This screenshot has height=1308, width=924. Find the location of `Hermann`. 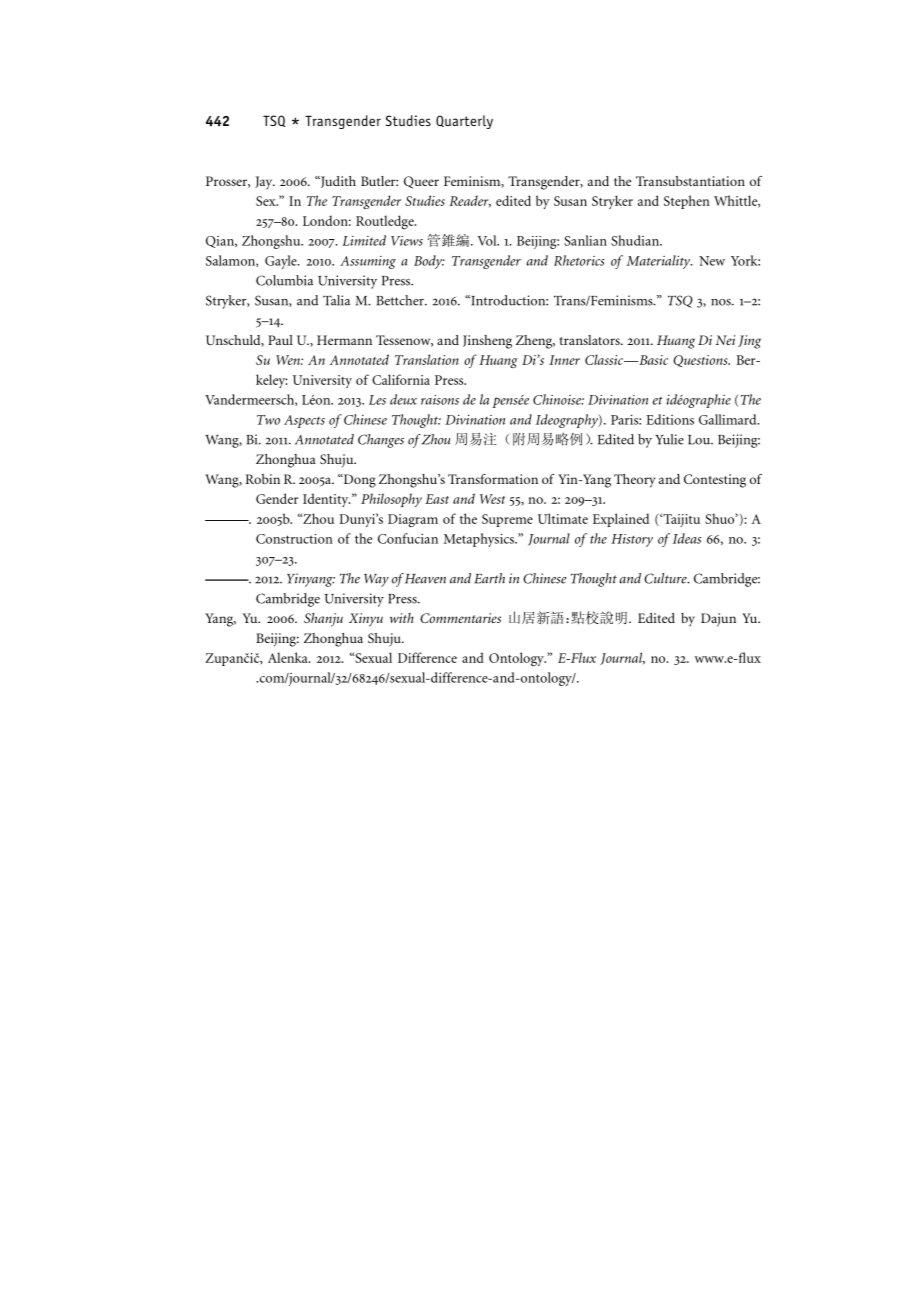

Hermann is located at coordinates (344, 340).
